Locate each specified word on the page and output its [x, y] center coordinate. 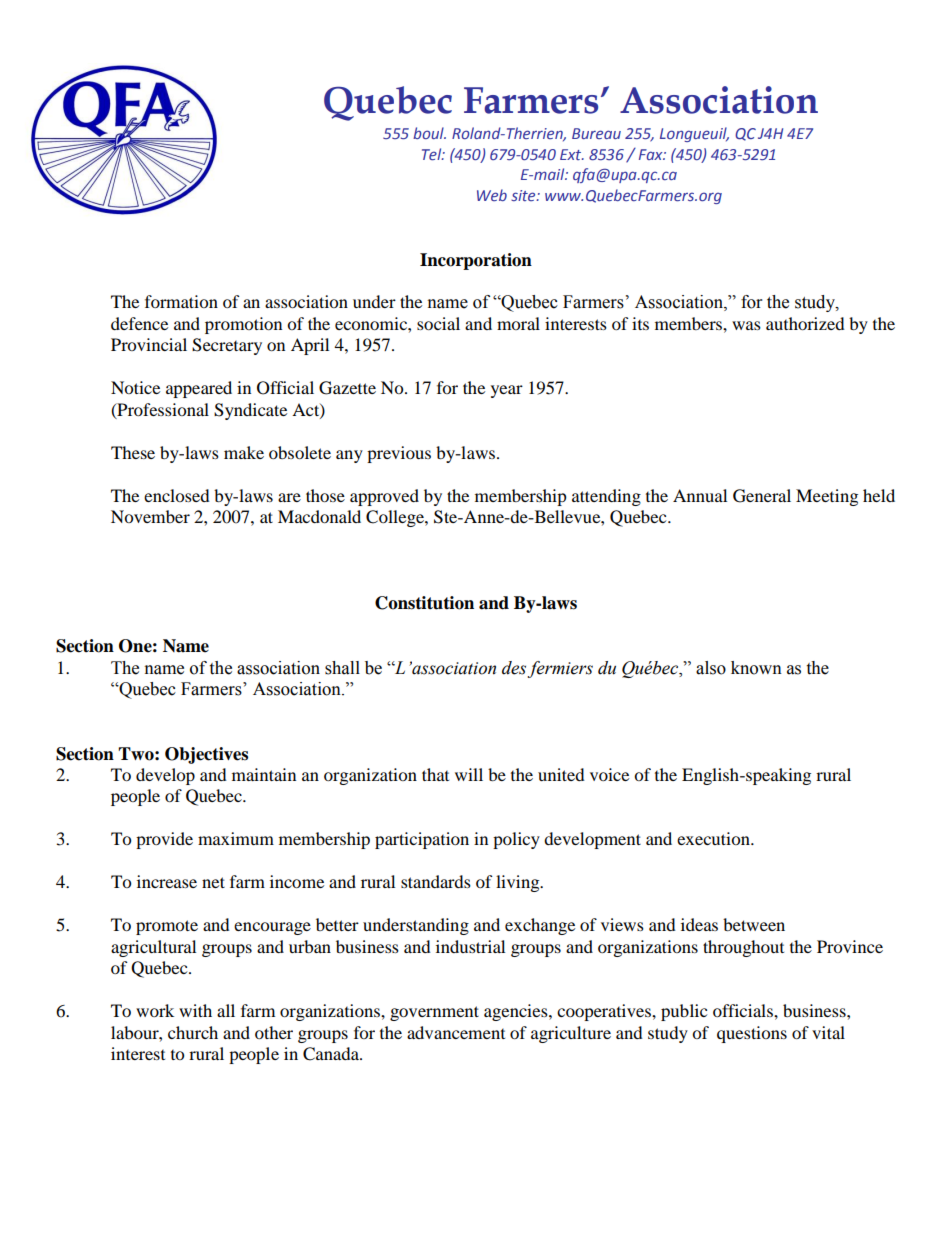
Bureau [596, 133]
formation [181, 301]
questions [752, 1034]
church [193, 1032]
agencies [517, 1012]
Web [492, 195]
